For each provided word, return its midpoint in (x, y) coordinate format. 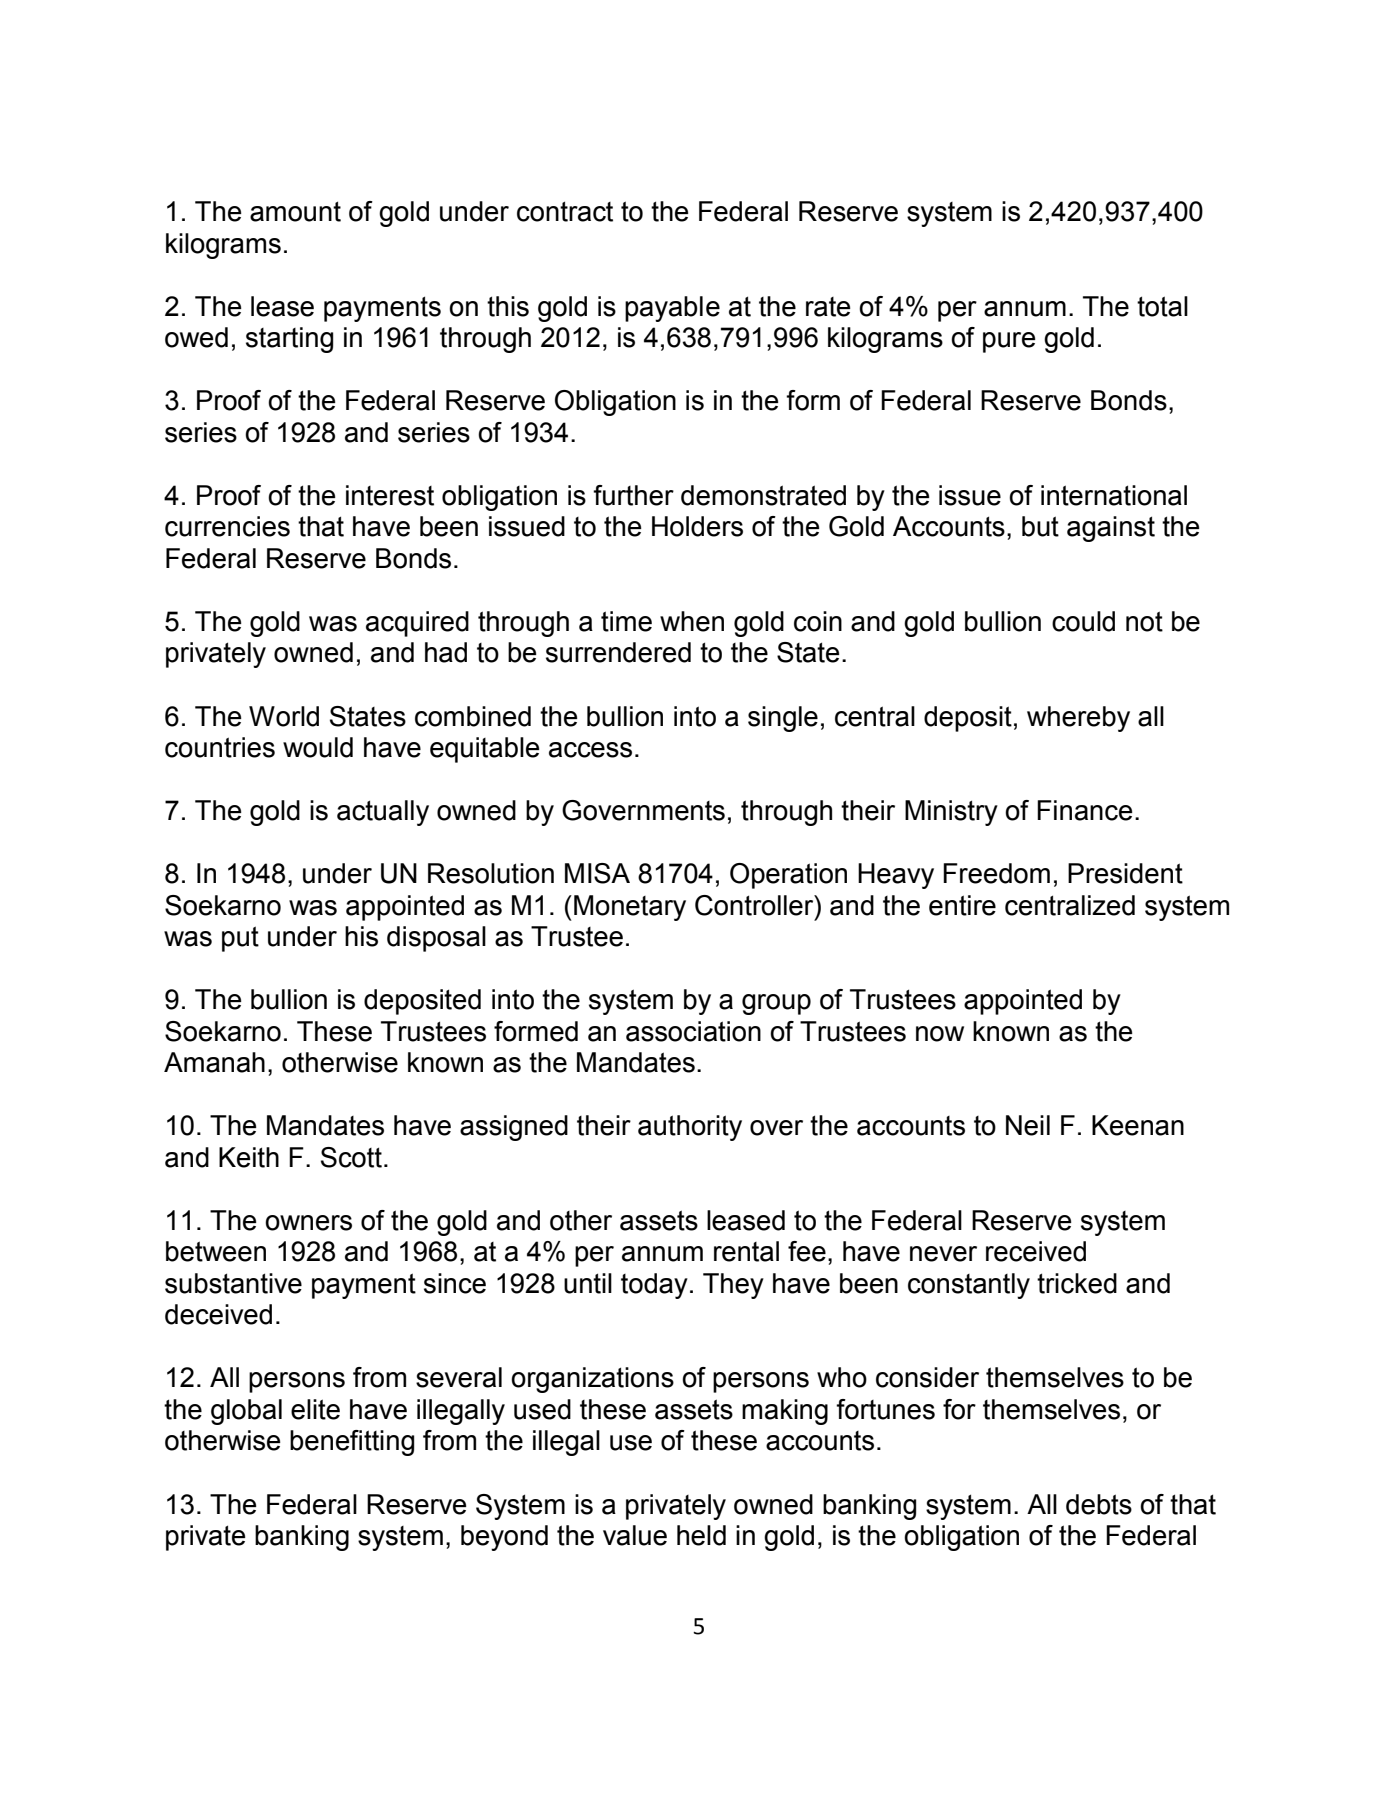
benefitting (352, 1443)
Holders (697, 526)
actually (383, 813)
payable (672, 309)
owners (308, 1223)
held (701, 1535)
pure (1009, 342)
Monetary (630, 908)
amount (295, 211)
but (1040, 526)
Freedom (996, 873)
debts (1099, 1504)
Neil (1028, 1125)
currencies (227, 526)
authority (690, 1128)
